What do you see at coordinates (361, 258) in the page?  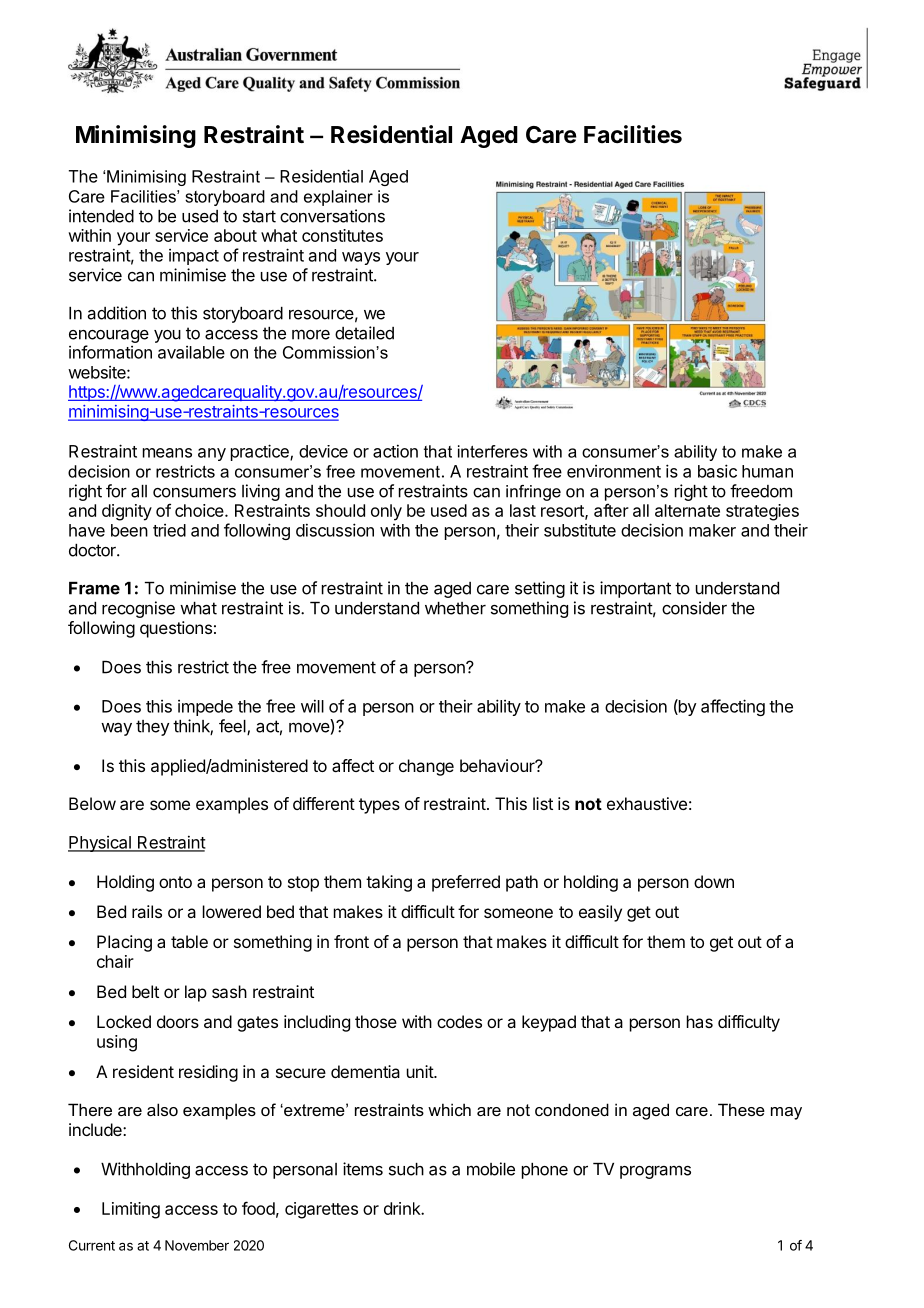 I see `ways` at bounding box center [361, 258].
